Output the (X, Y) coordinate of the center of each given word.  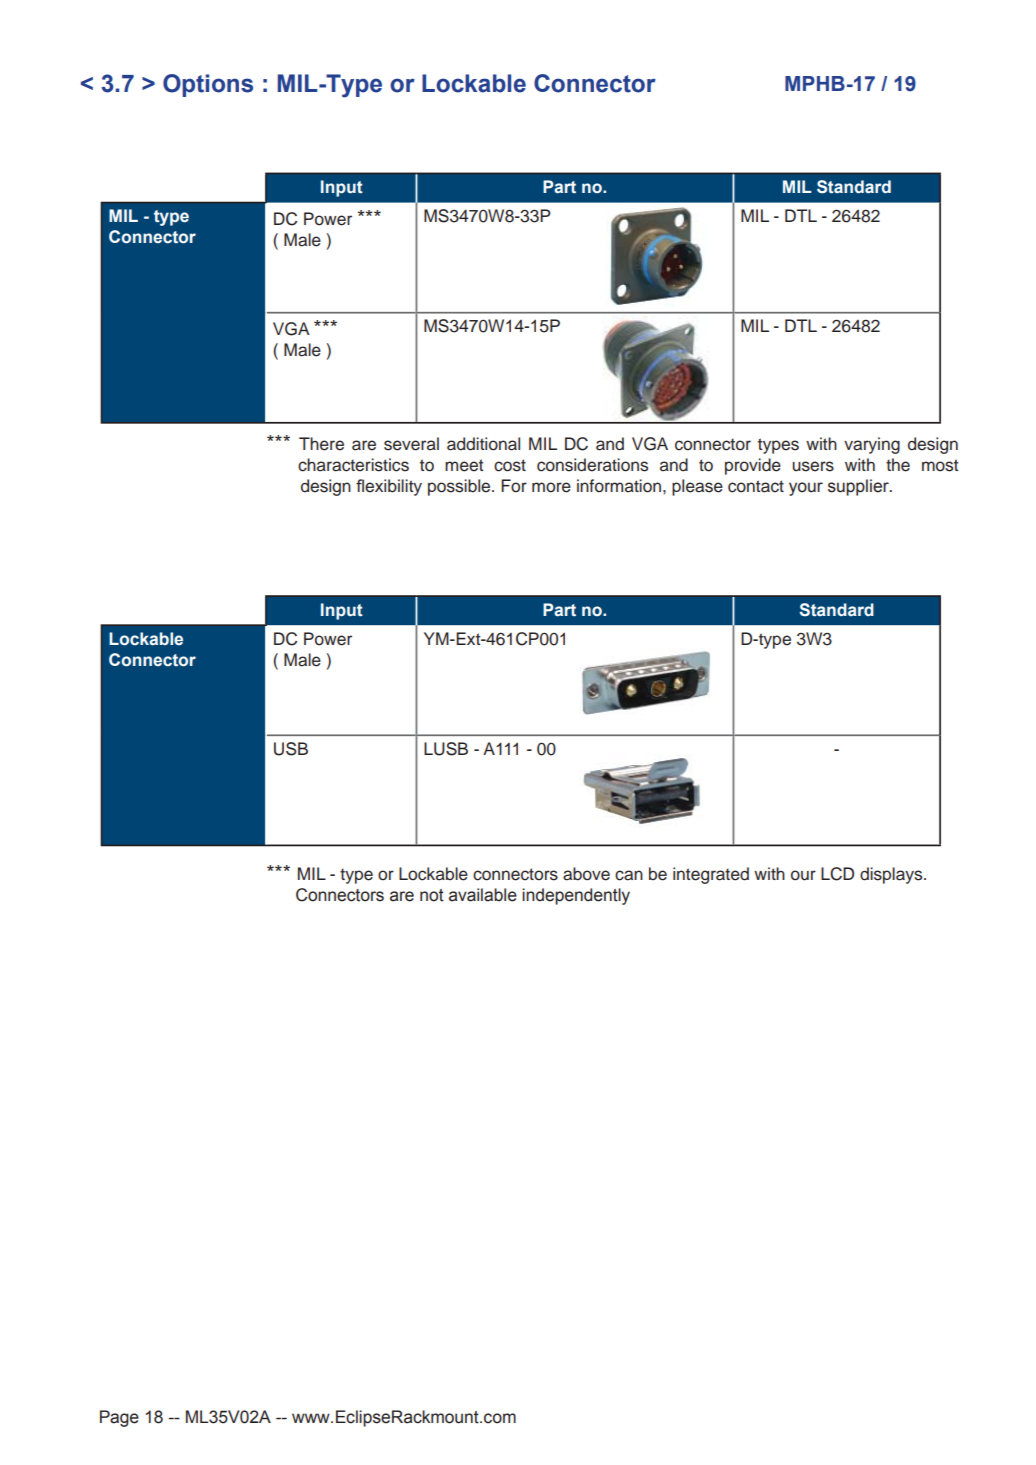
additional (483, 444)
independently (576, 896)
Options (208, 85)
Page (119, 1418)
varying (872, 445)
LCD (837, 874)
